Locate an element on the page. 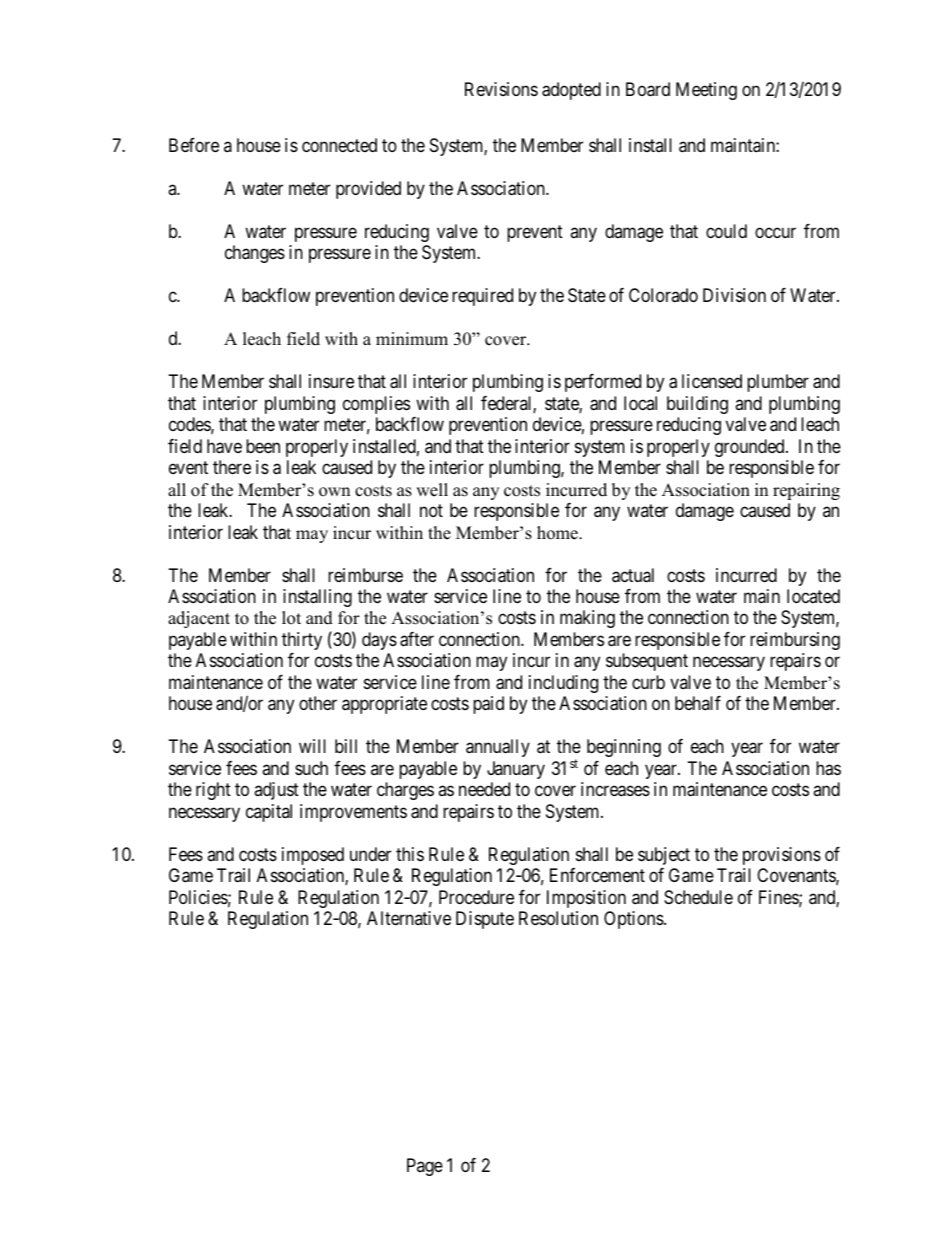  connected is located at coordinates (339, 145).
